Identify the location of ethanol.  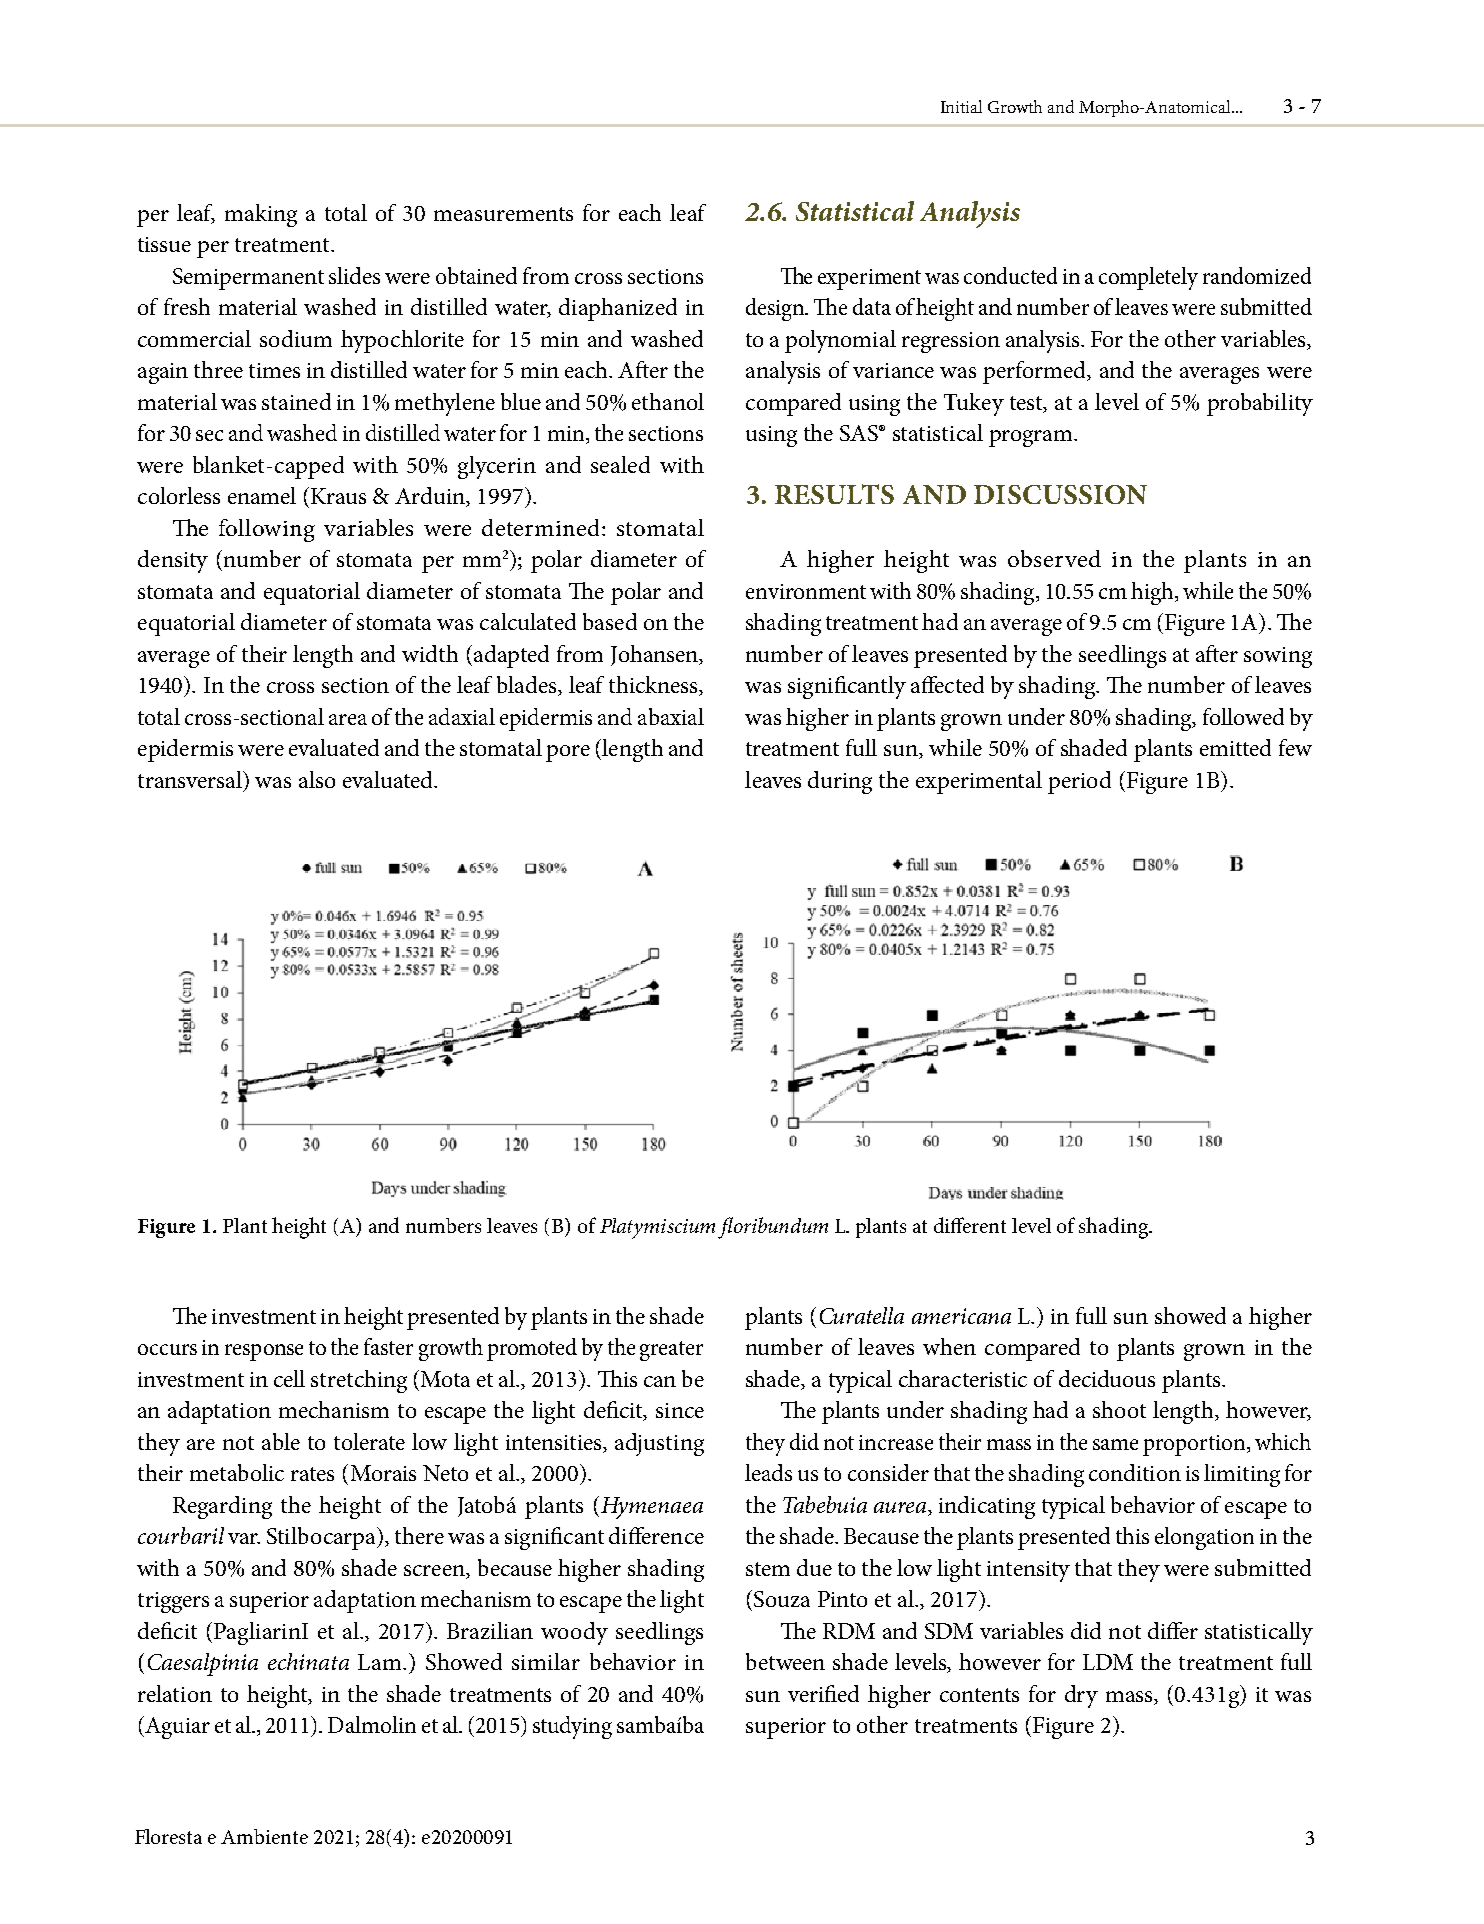
(668, 401).
